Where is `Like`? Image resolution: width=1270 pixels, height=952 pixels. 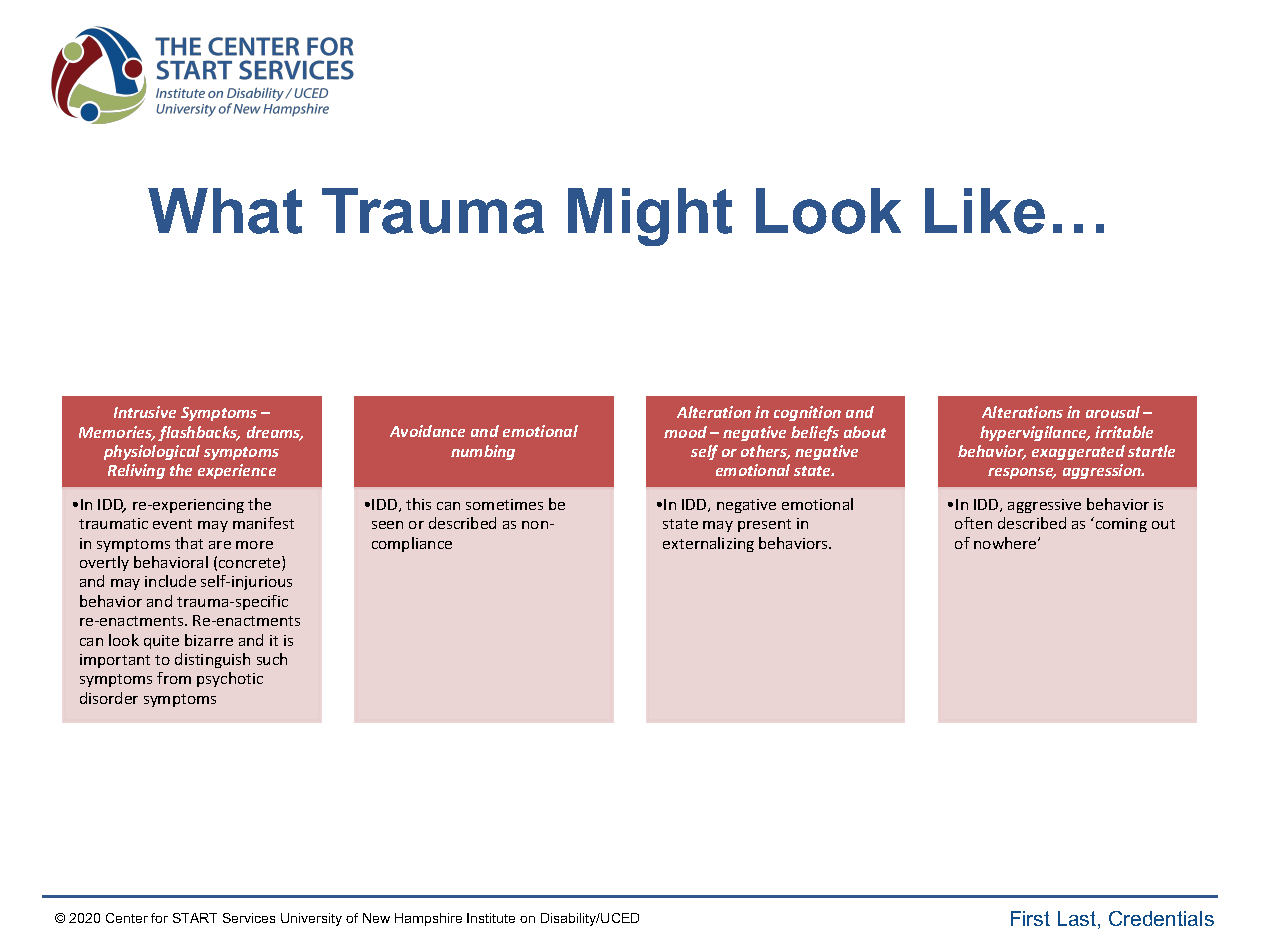
Like is located at coordinates (985, 211).
